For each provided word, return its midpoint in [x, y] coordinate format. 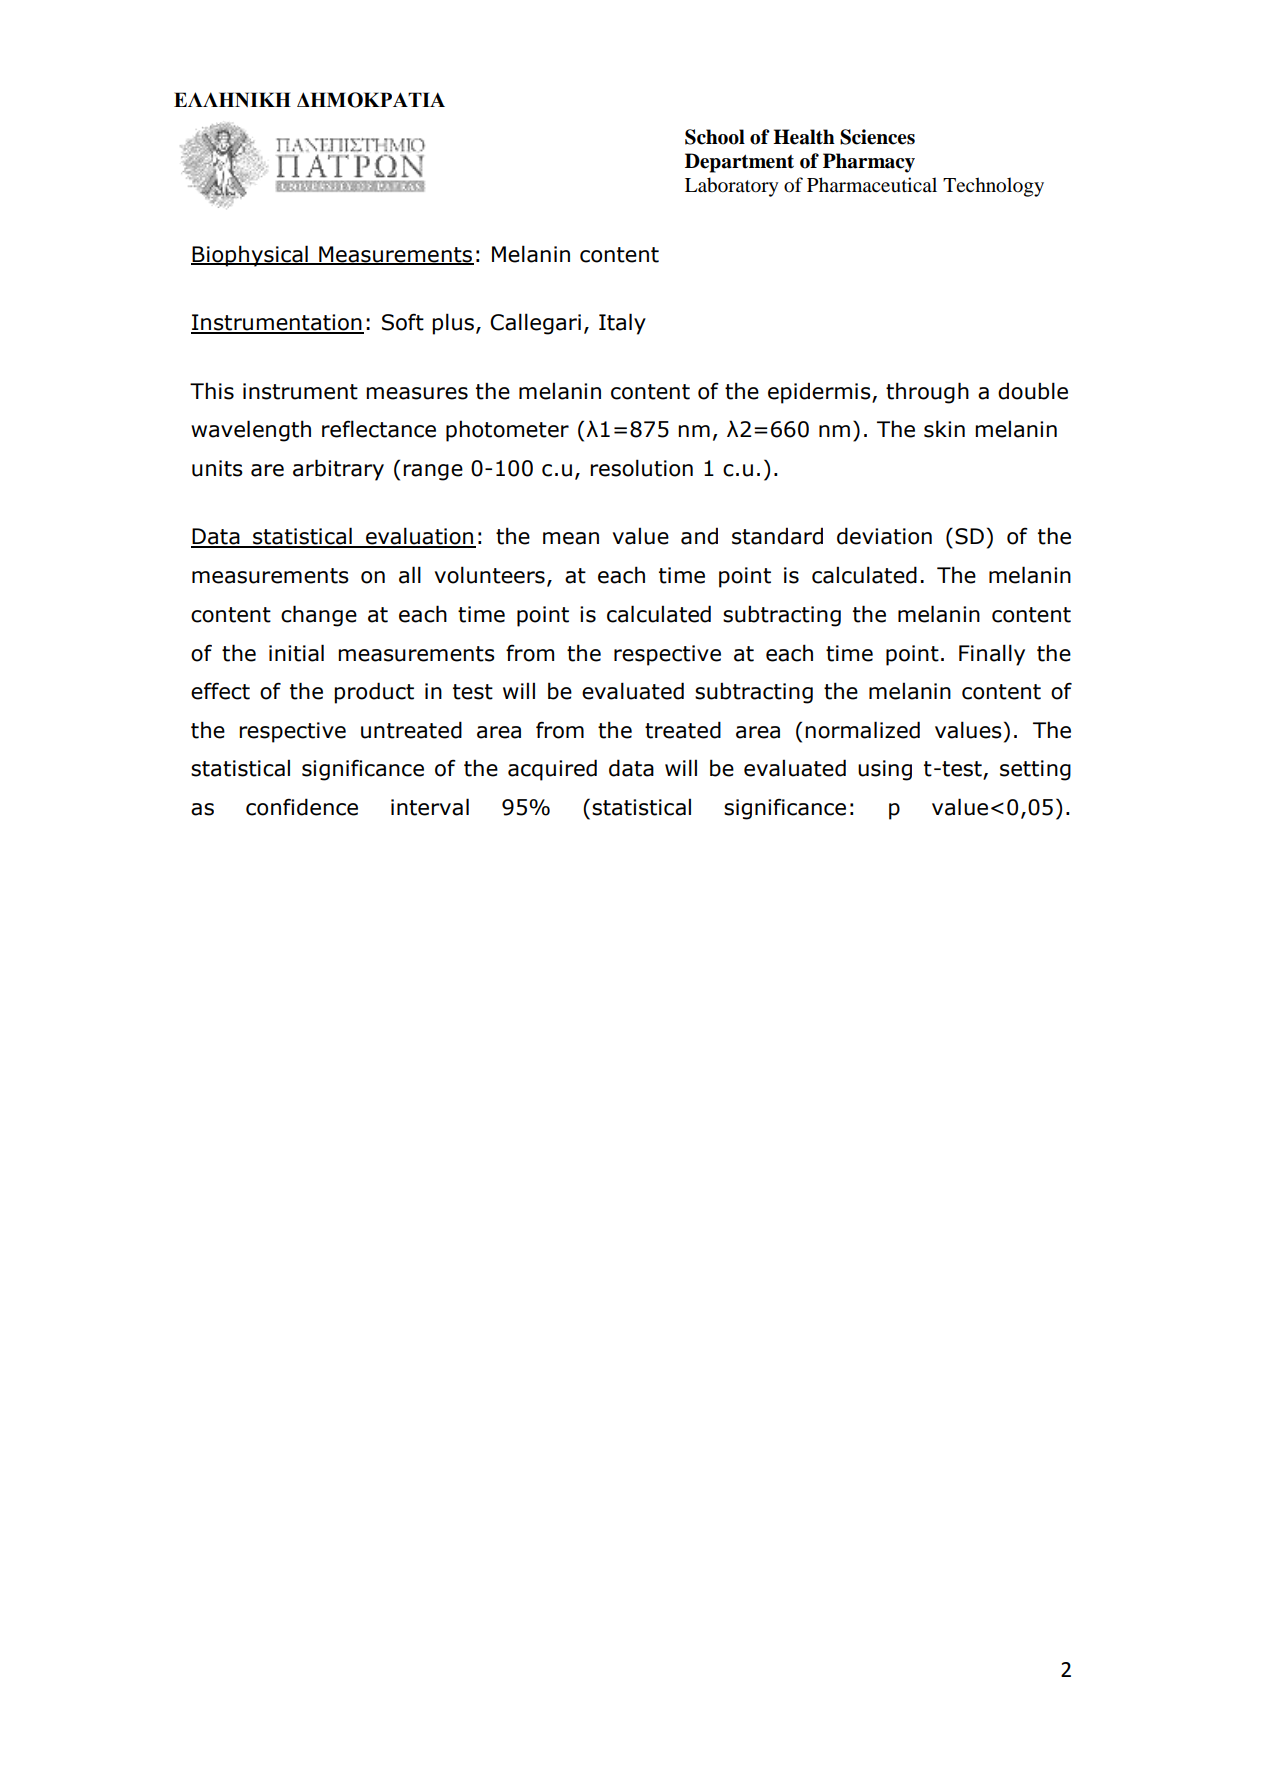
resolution [641, 468]
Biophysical [250, 256]
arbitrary [338, 470]
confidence [302, 807]
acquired [552, 770]
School [715, 137]
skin [944, 429]
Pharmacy [869, 163]
